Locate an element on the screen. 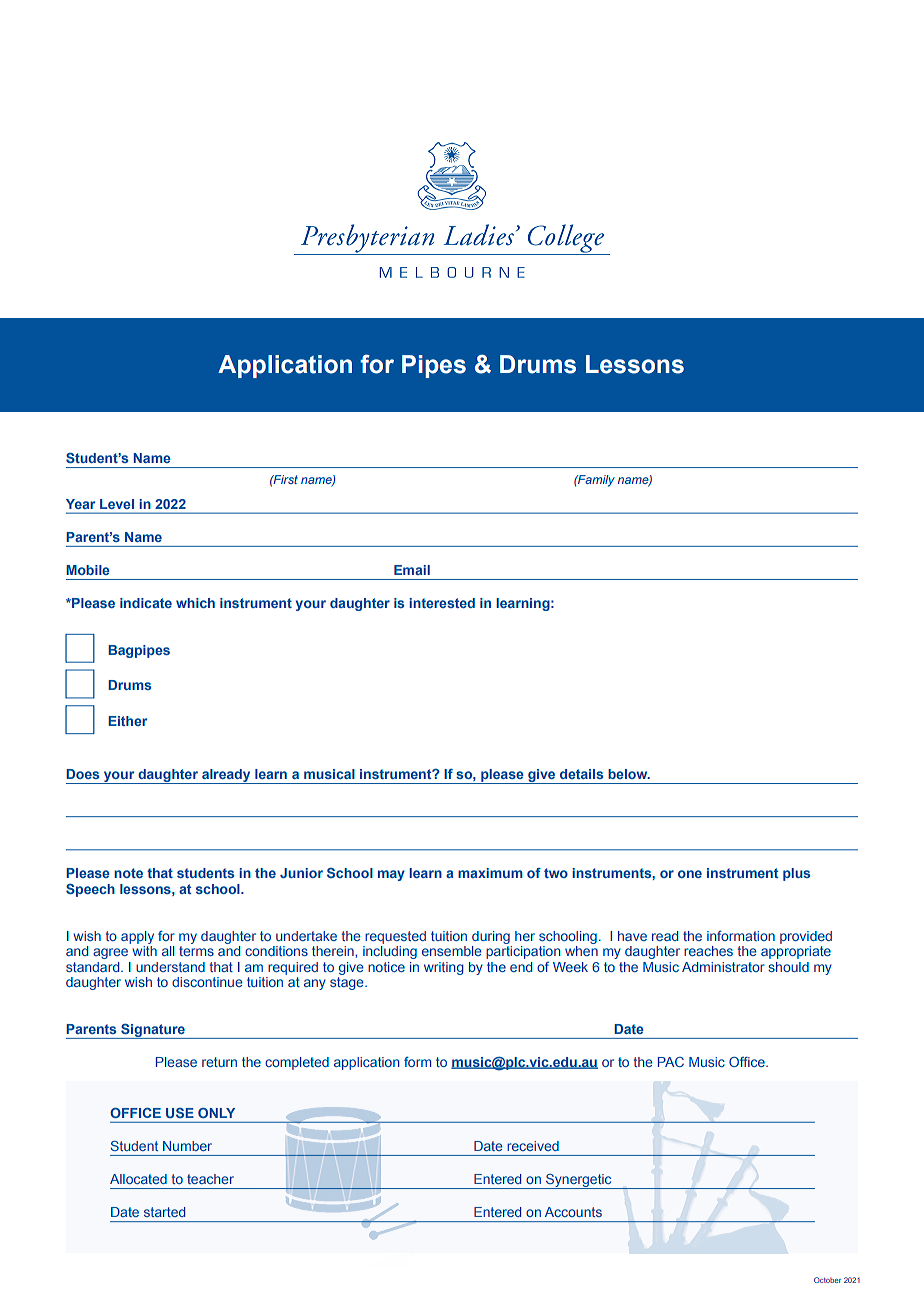 This screenshot has width=924, height=1308. maximum is located at coordinates (490, 873).
